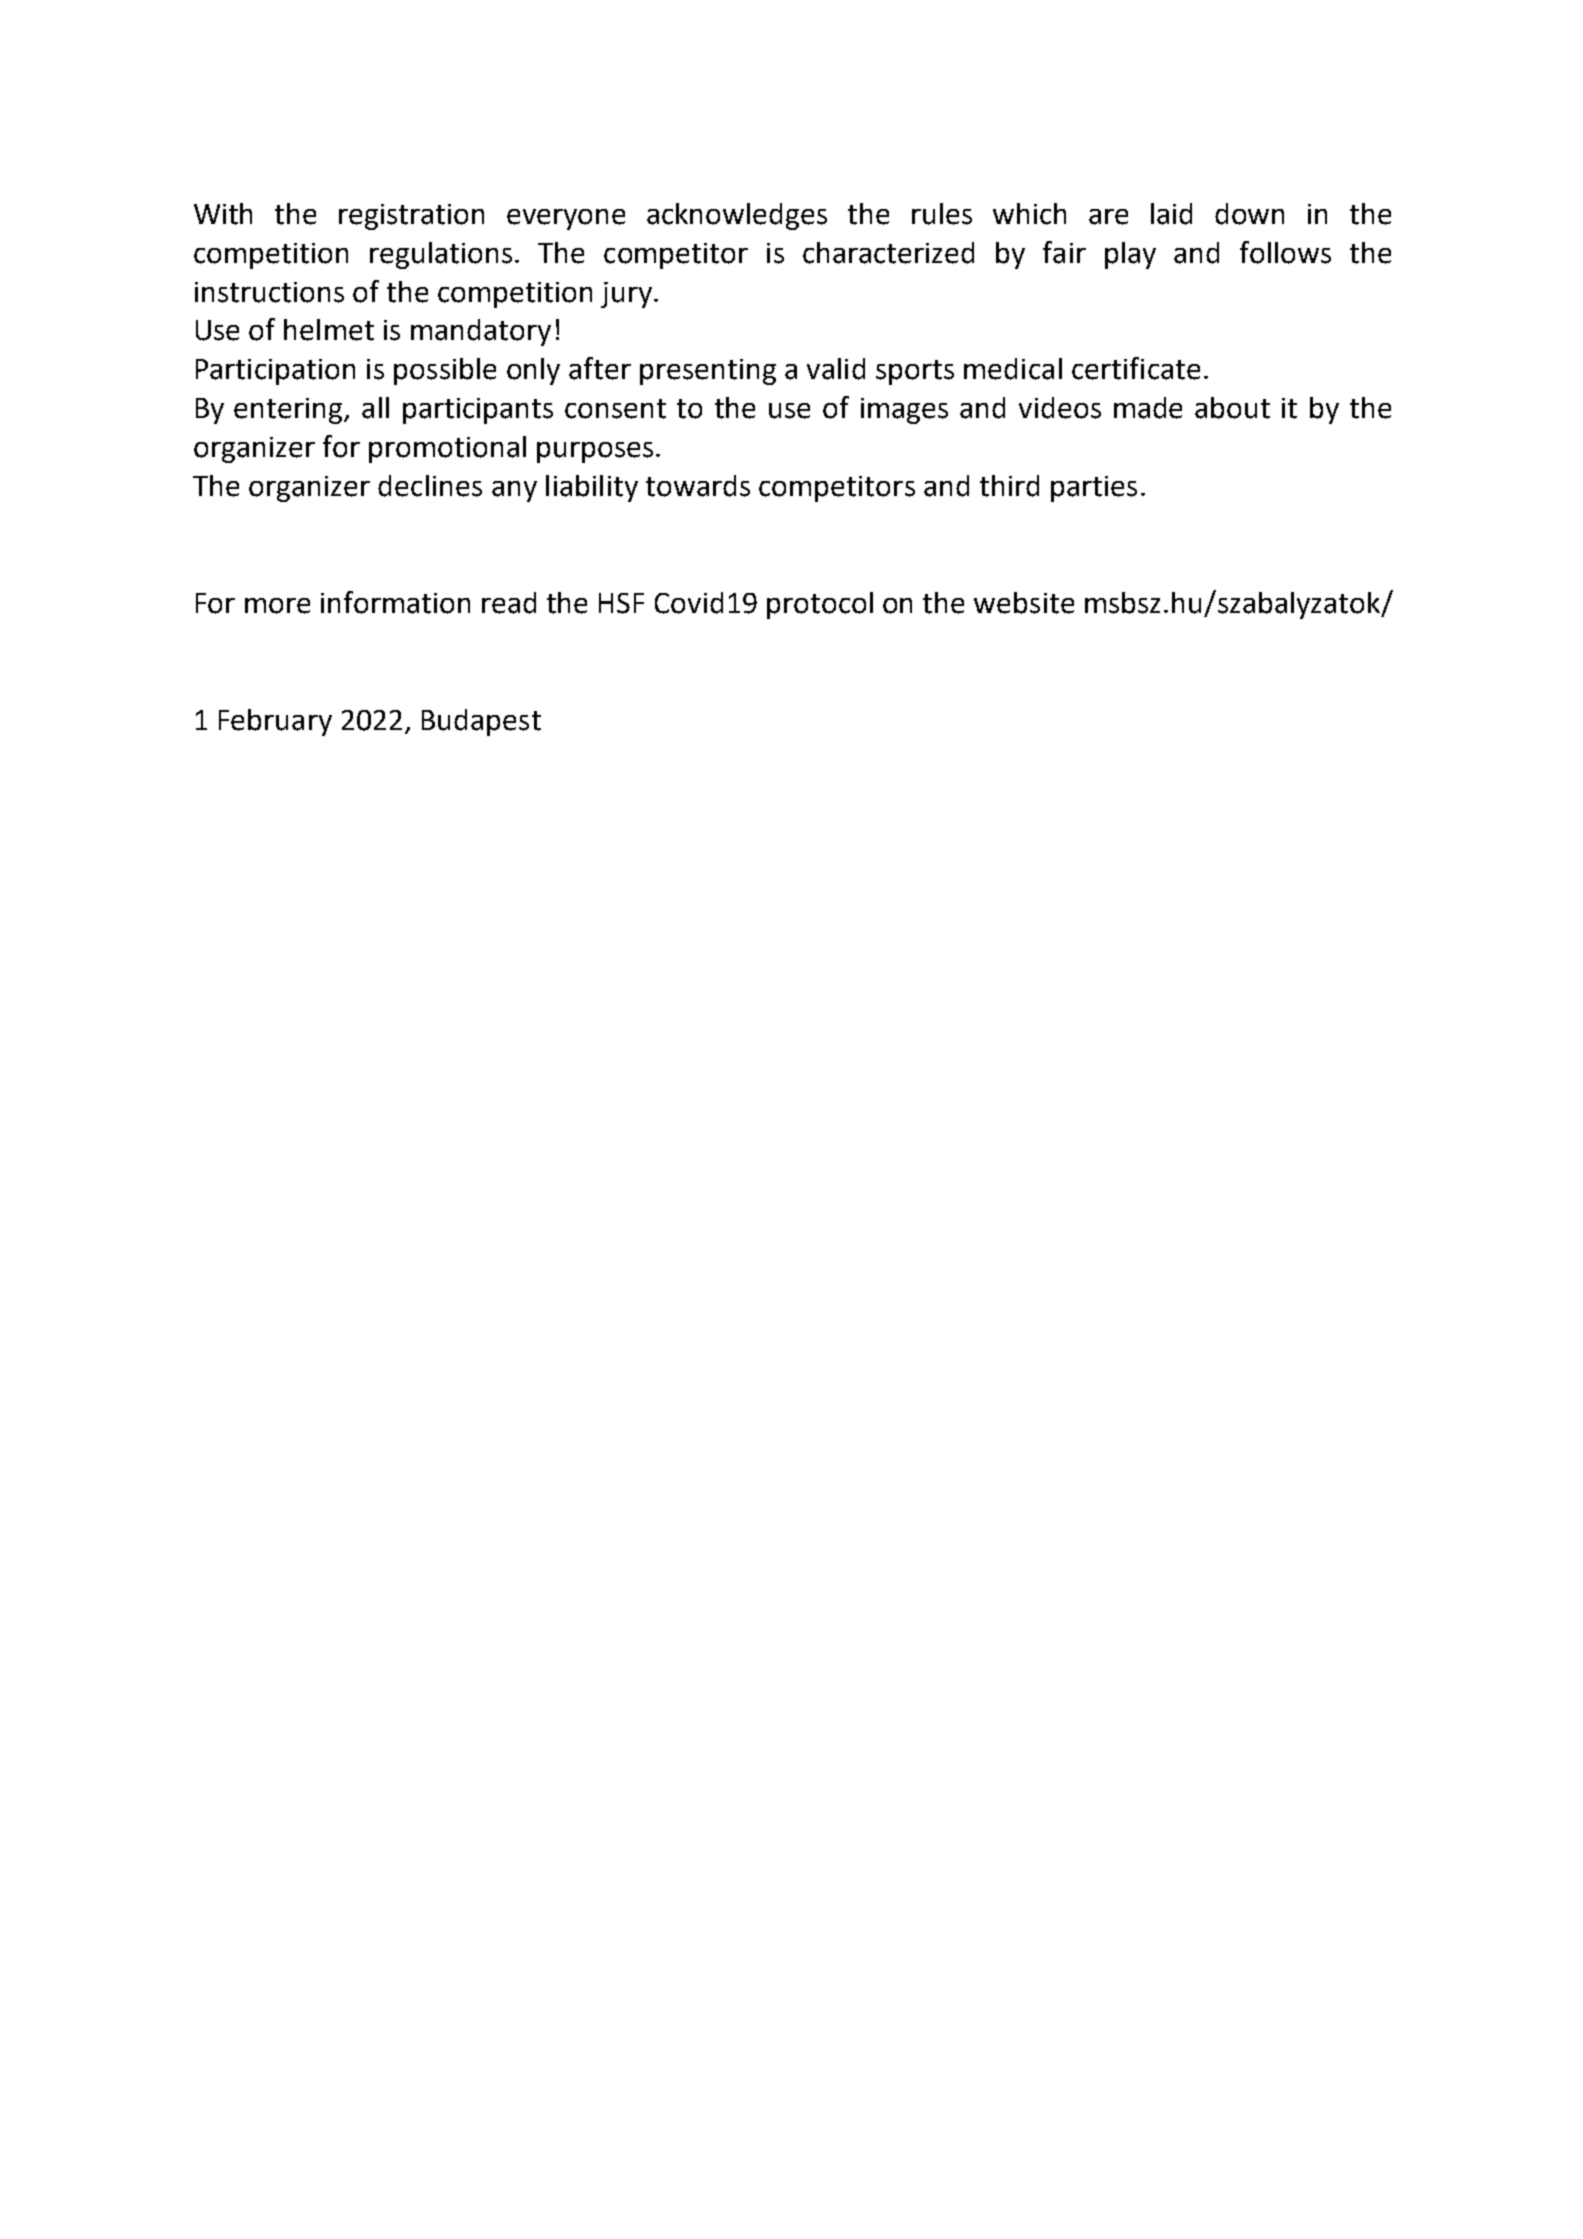 The width and height of the image is (1583, 2239). Describe the element at coordinates (1171, 214) in the image. I see `laid` at that location.
